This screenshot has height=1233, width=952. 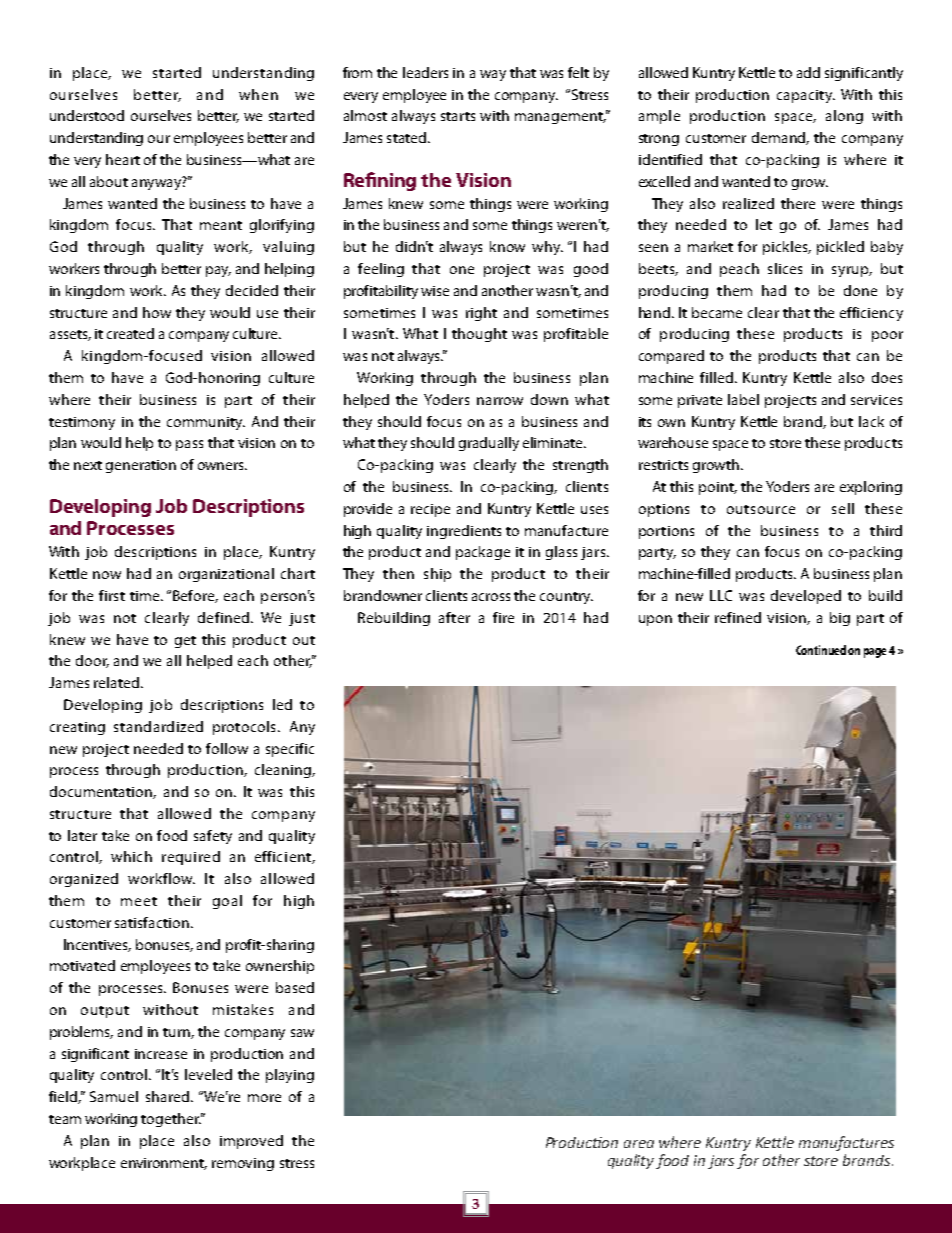 I want to click on understood, so click(x=87, y=115).
